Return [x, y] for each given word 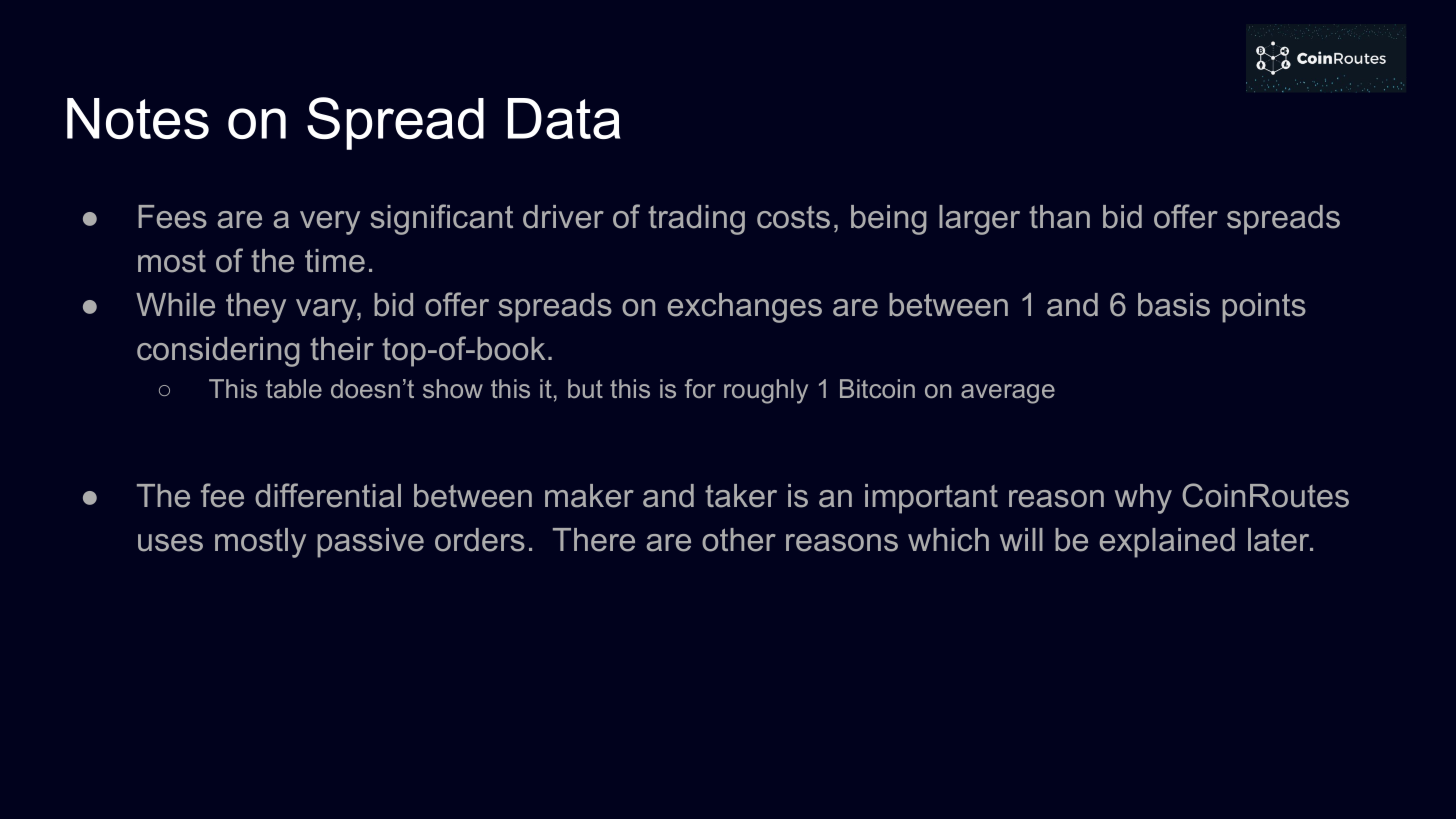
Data [564, 118]
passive [370, 543]
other [739, 540]
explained [1167, 543]
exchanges [744, 308]
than [1059, 217]
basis [1174, 305]
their [342, 349]
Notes [138, 118]
